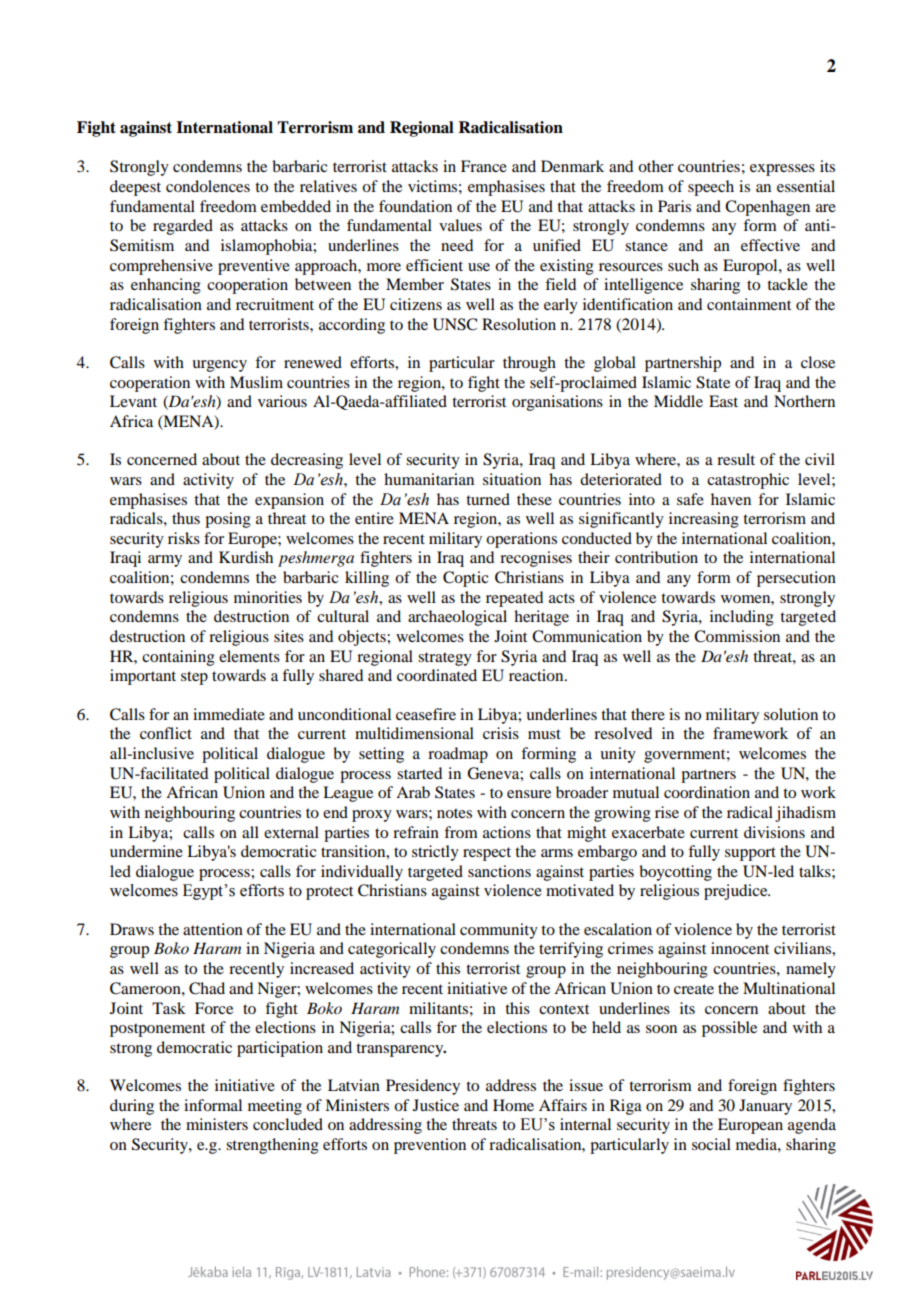 The width and height of the screenshot is (924, 1308). What do you see at coordinates (208, 186) in the screenshot?
I see `condolences` at bounding box center [208, 186].
